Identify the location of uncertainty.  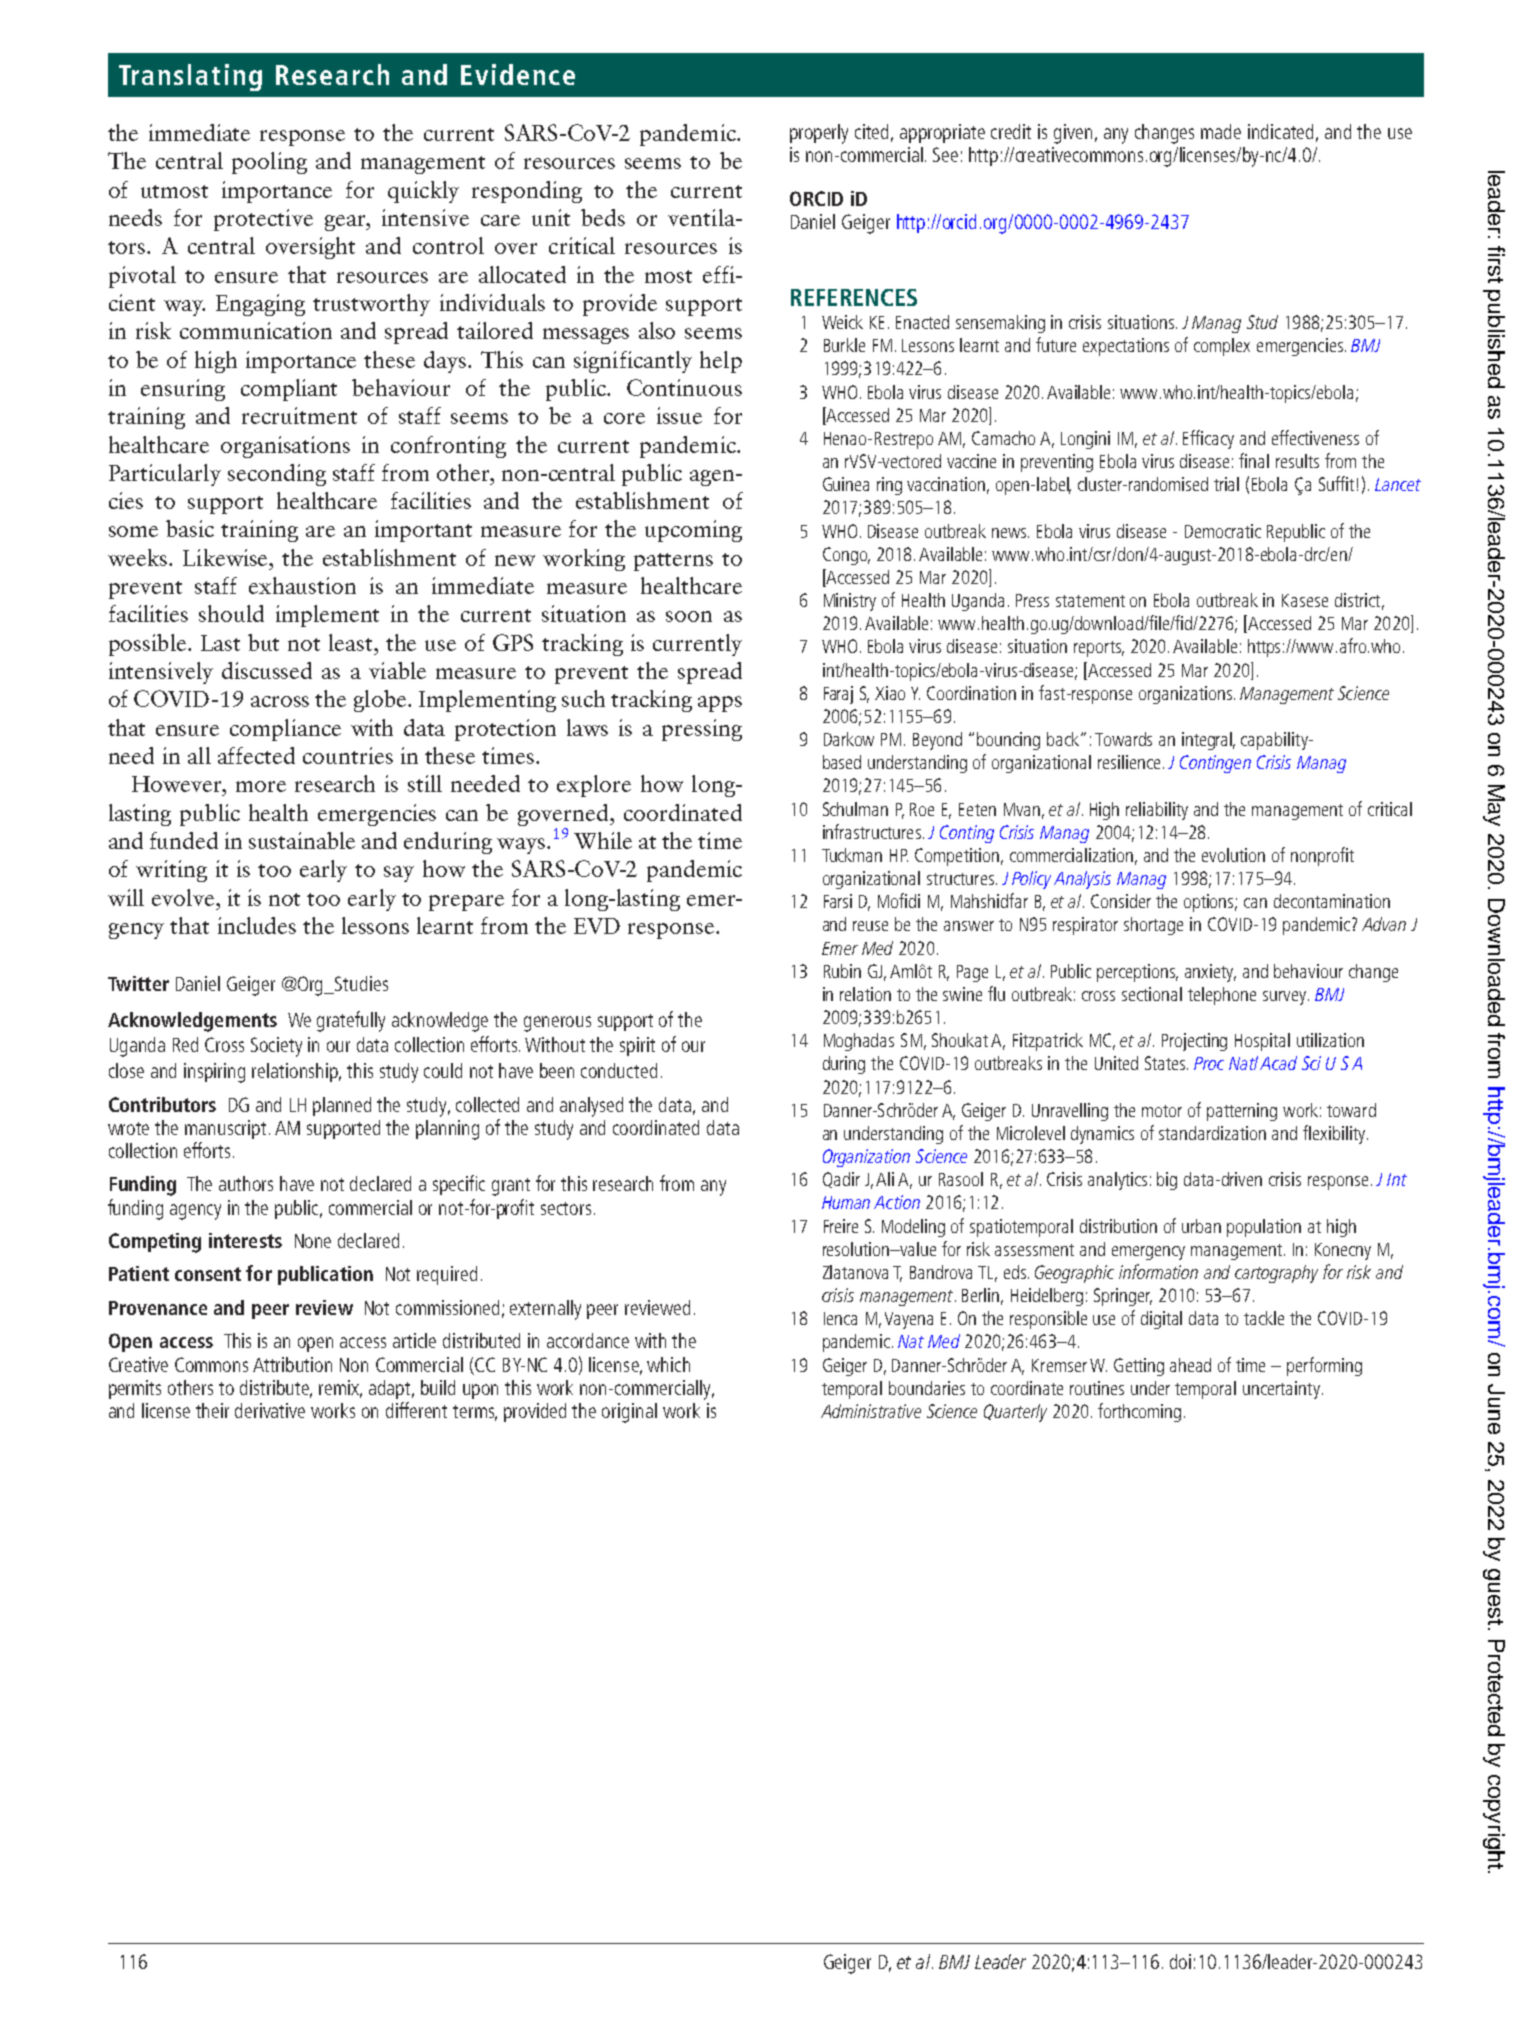
(1281, 1390).
